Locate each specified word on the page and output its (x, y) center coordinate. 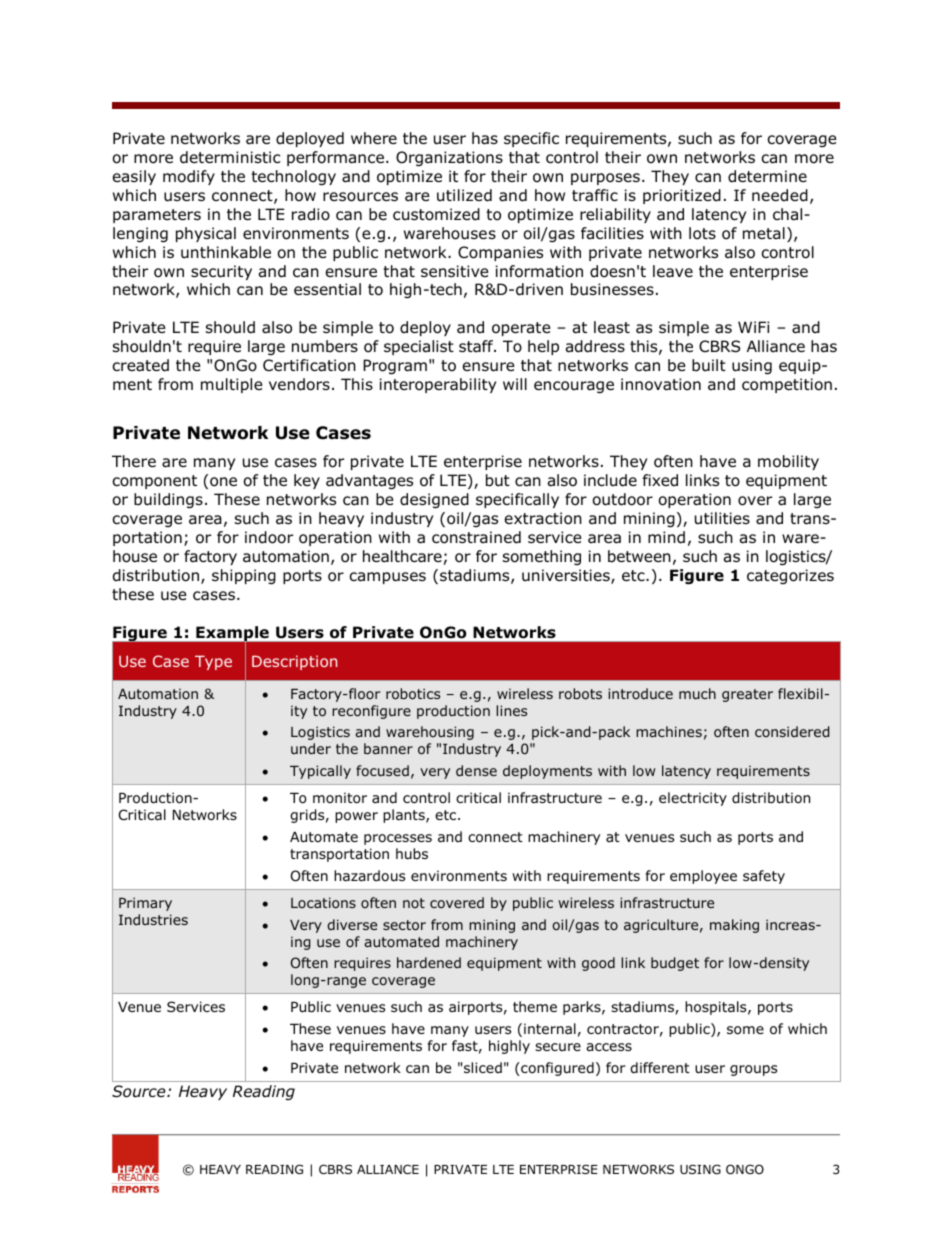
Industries (153, 919)
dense (476, 770)
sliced (482, 1067)
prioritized (682, 196)
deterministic (230, 157)
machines (669, 731)
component (155, 482)
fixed (660, 480)
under (311, 748)
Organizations (449, 158)
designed (434, 500)
